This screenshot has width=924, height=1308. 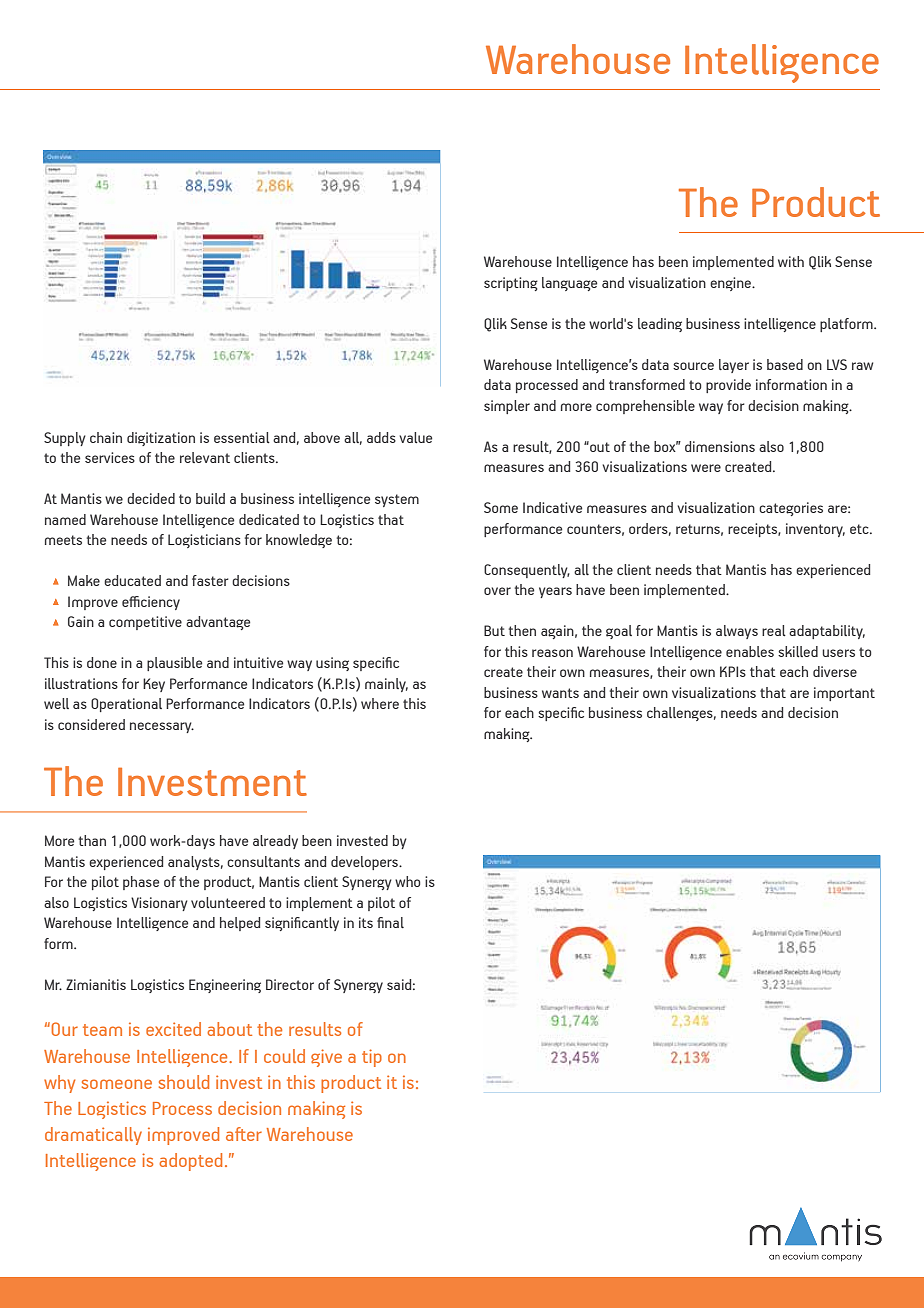 What do you see at coordinates (161, 439) in the screenshot?
I see `digitization` at bounding box center [161, 439].
